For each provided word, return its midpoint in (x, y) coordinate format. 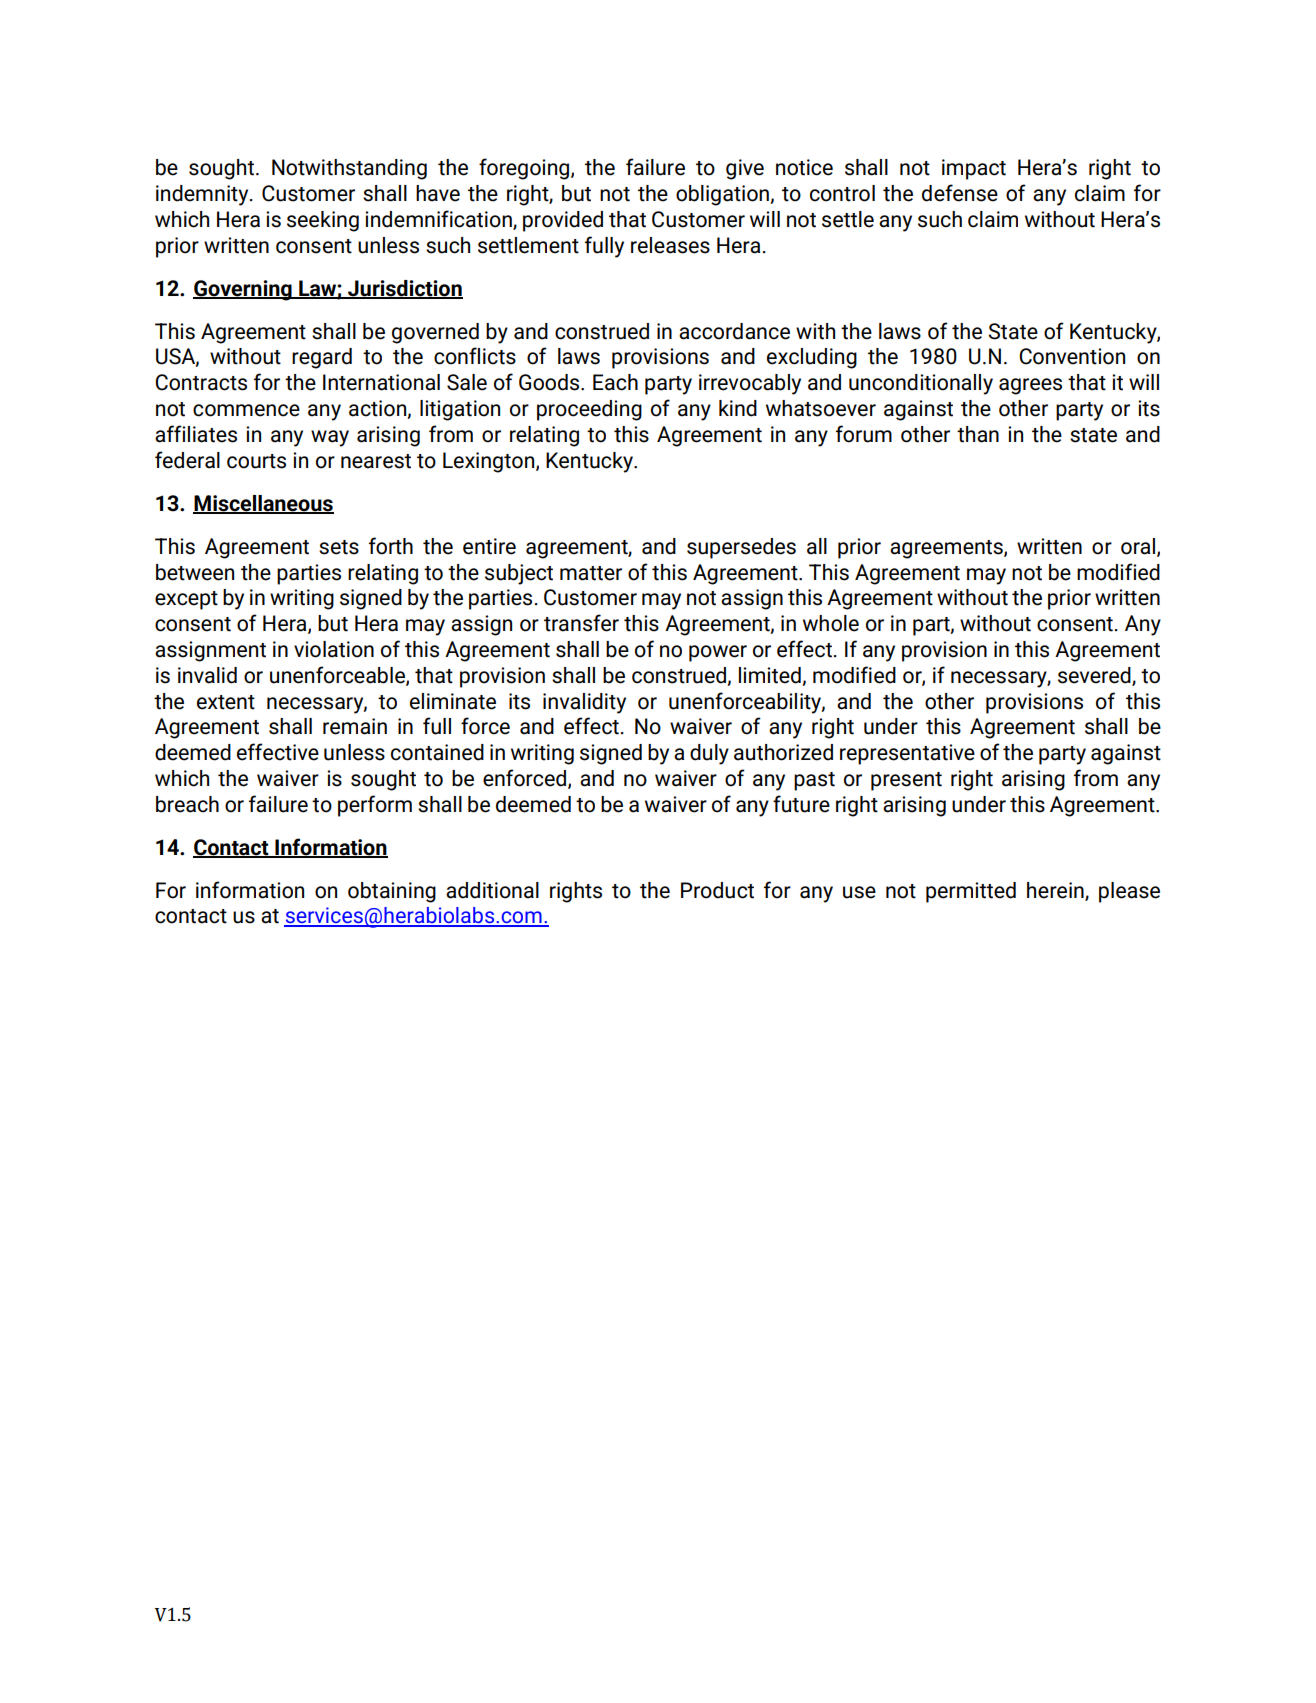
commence (246, 410)
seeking (323, 221)
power (718, 653)
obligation (722, 195)
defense (960, 193)
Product (717, 890)
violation (334, 649)
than (978, 434)
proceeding (589, 410)
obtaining (392, 892)
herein (1056, 891)
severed (1095, 676)
